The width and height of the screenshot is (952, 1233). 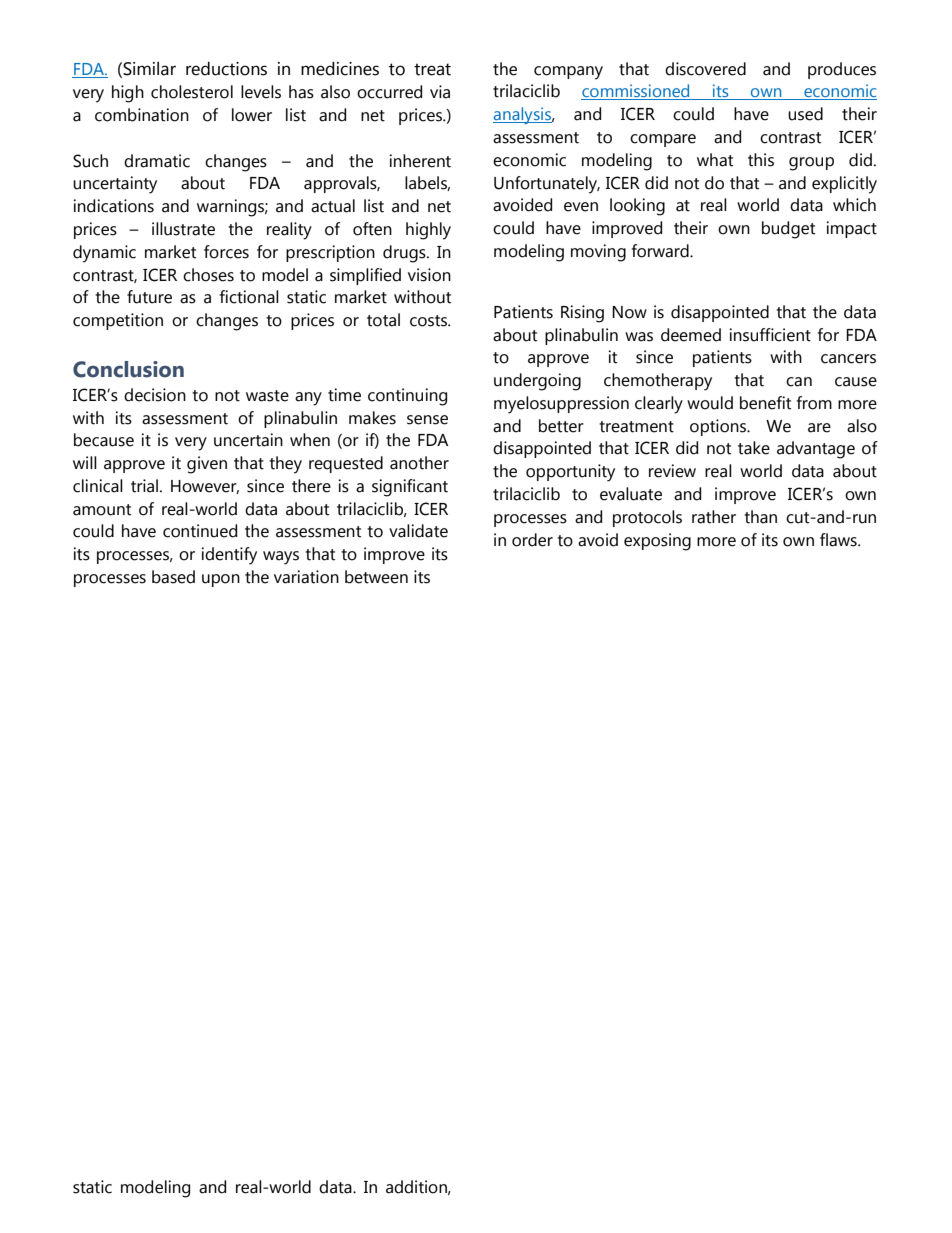 What do you see at coordinates (173, 577) in the screenshot?
I see `based` at bounding box center [173, 577].
